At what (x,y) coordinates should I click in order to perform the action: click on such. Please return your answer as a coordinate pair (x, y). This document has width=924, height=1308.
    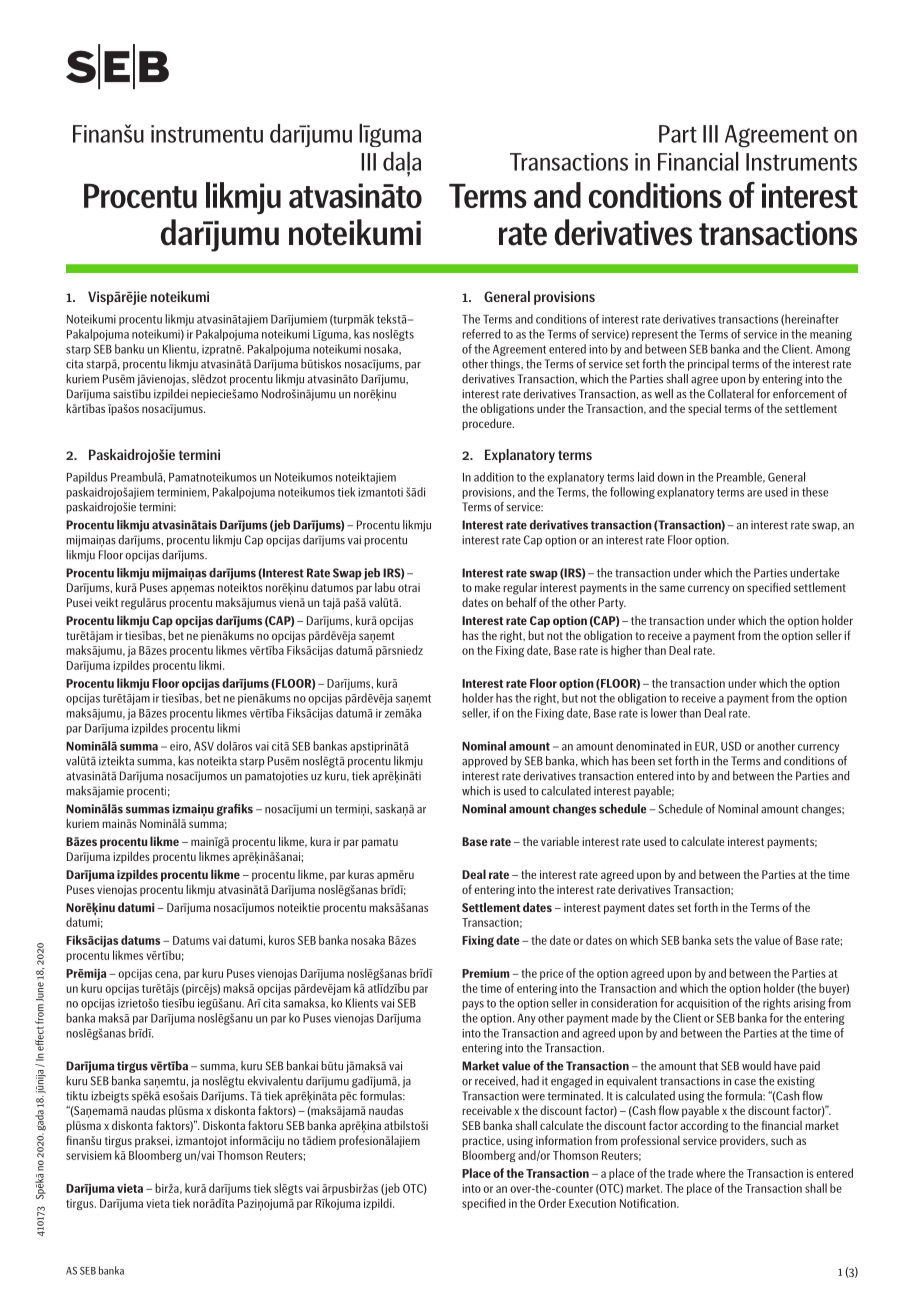
    Looking at the image, I should click on (782, 1140).
